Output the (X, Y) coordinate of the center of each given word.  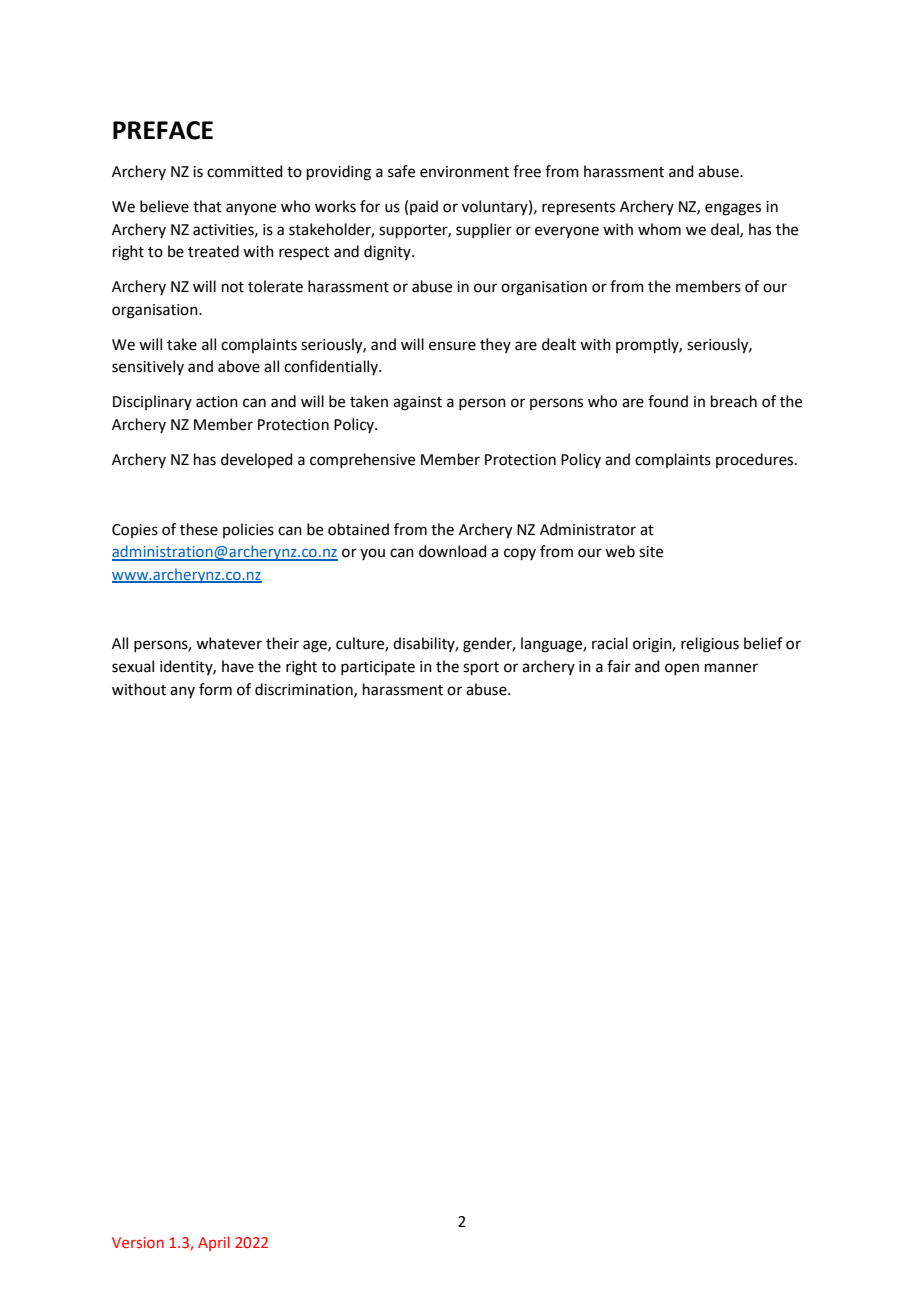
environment (464, 172)
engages (733, 209)
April (214, 1243)
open (682, 669)
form (215, 689)
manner (731, 668)
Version (138, 1242)
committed (245, 171)
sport (481, 668)
